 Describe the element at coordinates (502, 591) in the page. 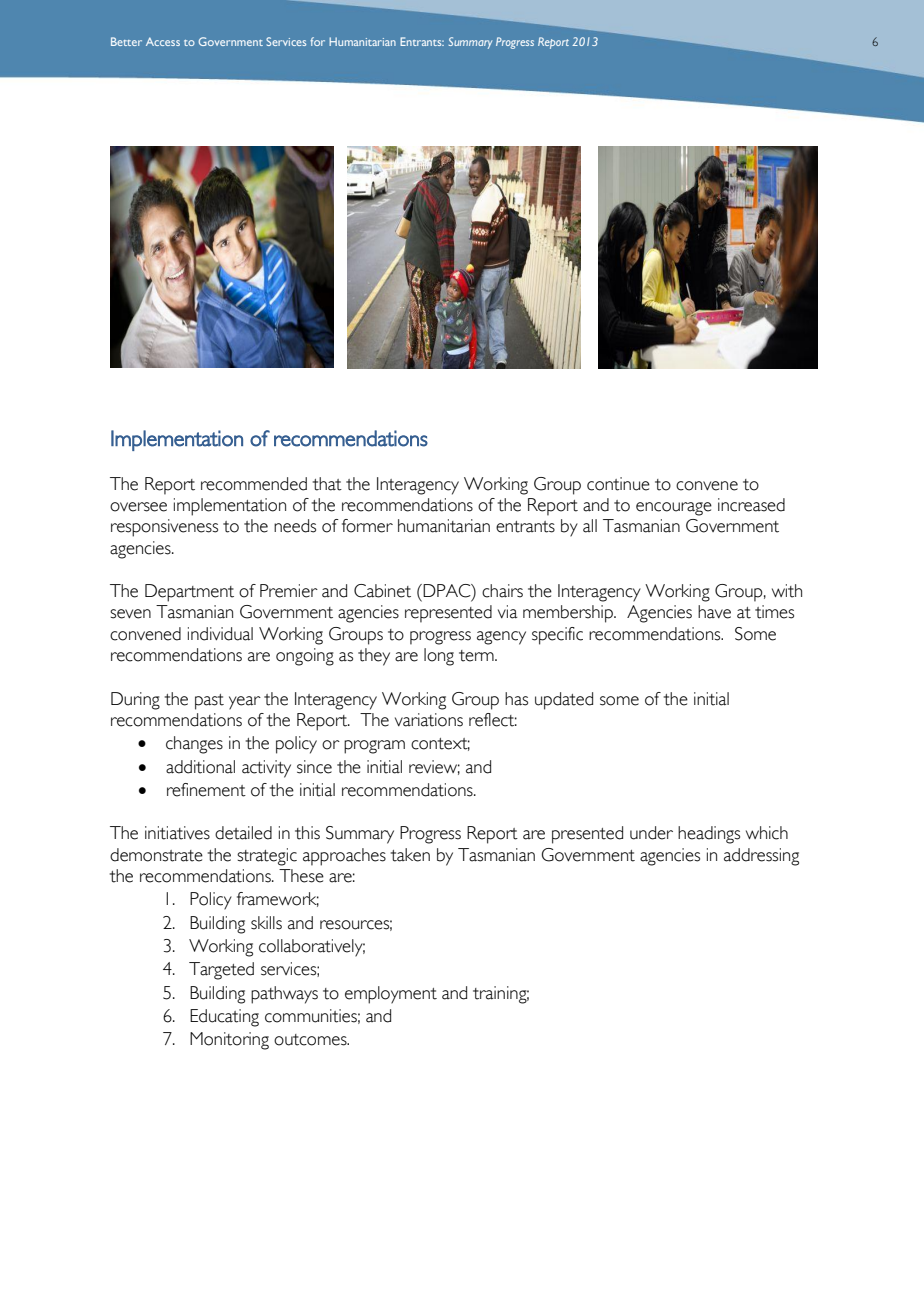

I see `chairs` at that location.
